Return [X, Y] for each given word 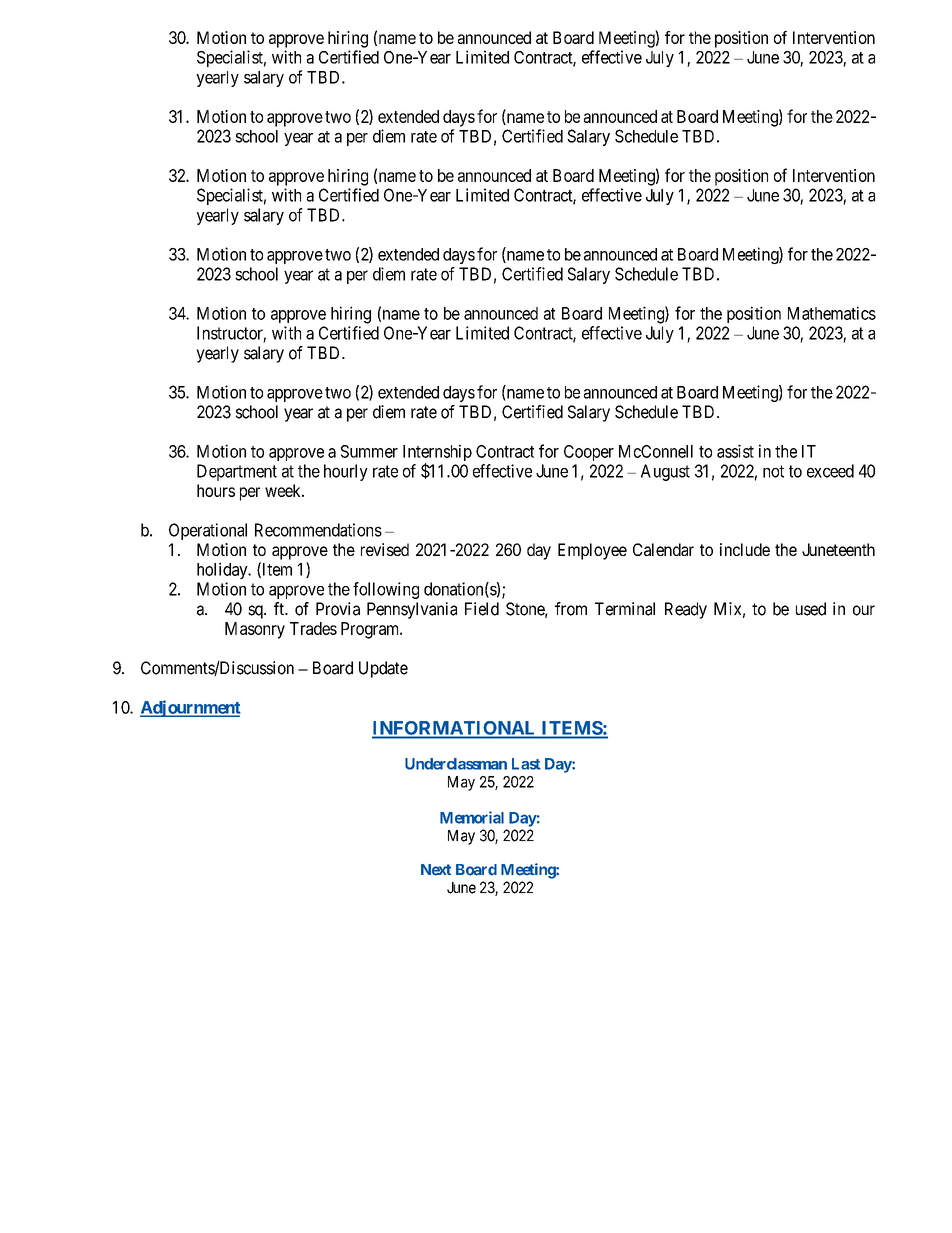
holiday [223, 570]
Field [482, 609]
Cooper [589, 453]
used [811, 609]
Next [436, 870]
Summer [369, 451]
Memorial [472, 817]
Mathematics [832, 313]
